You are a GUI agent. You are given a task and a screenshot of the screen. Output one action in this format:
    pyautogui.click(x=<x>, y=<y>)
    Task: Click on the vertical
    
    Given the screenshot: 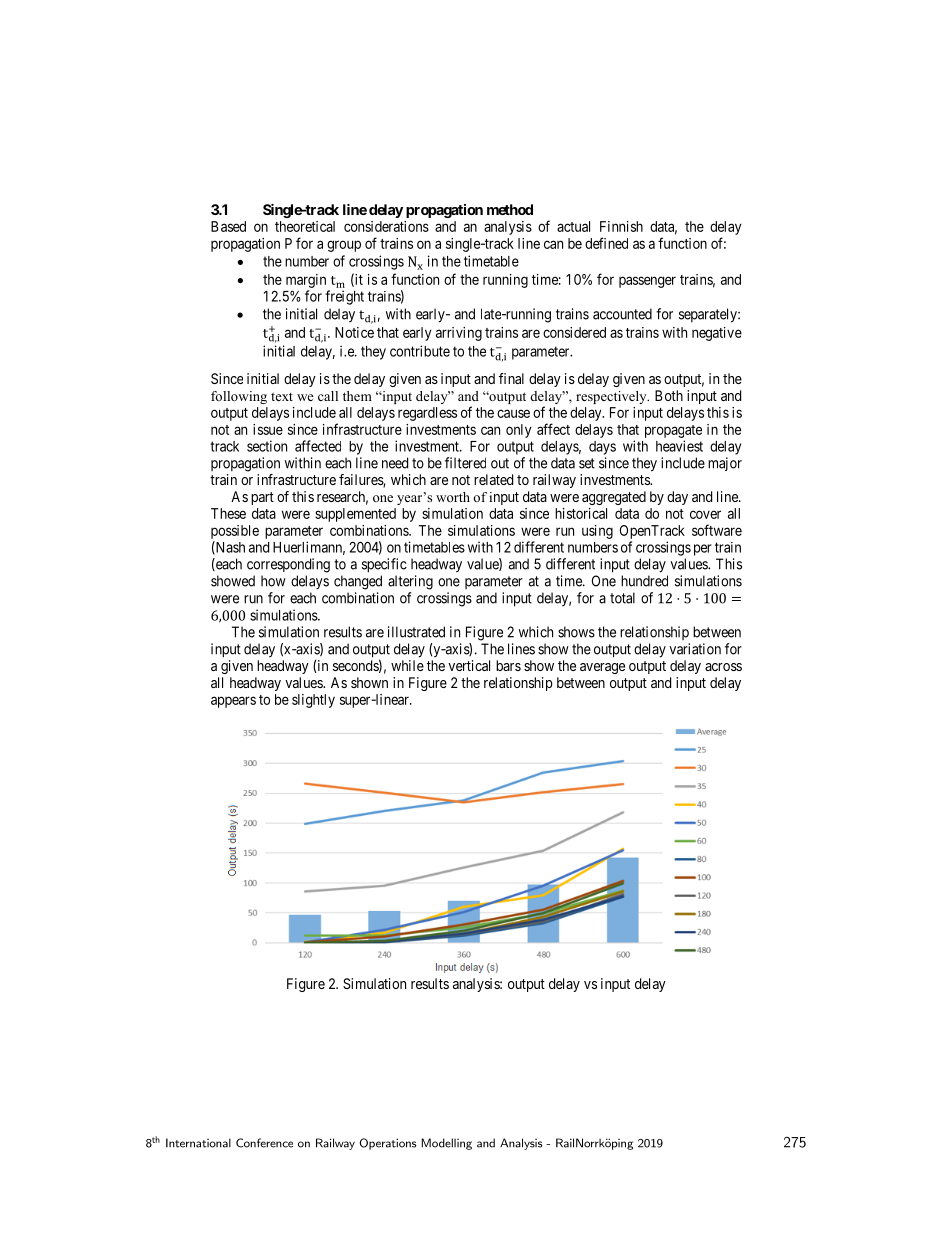 What is the action you would take?
    pyautogui.click(x=469, y=665)
